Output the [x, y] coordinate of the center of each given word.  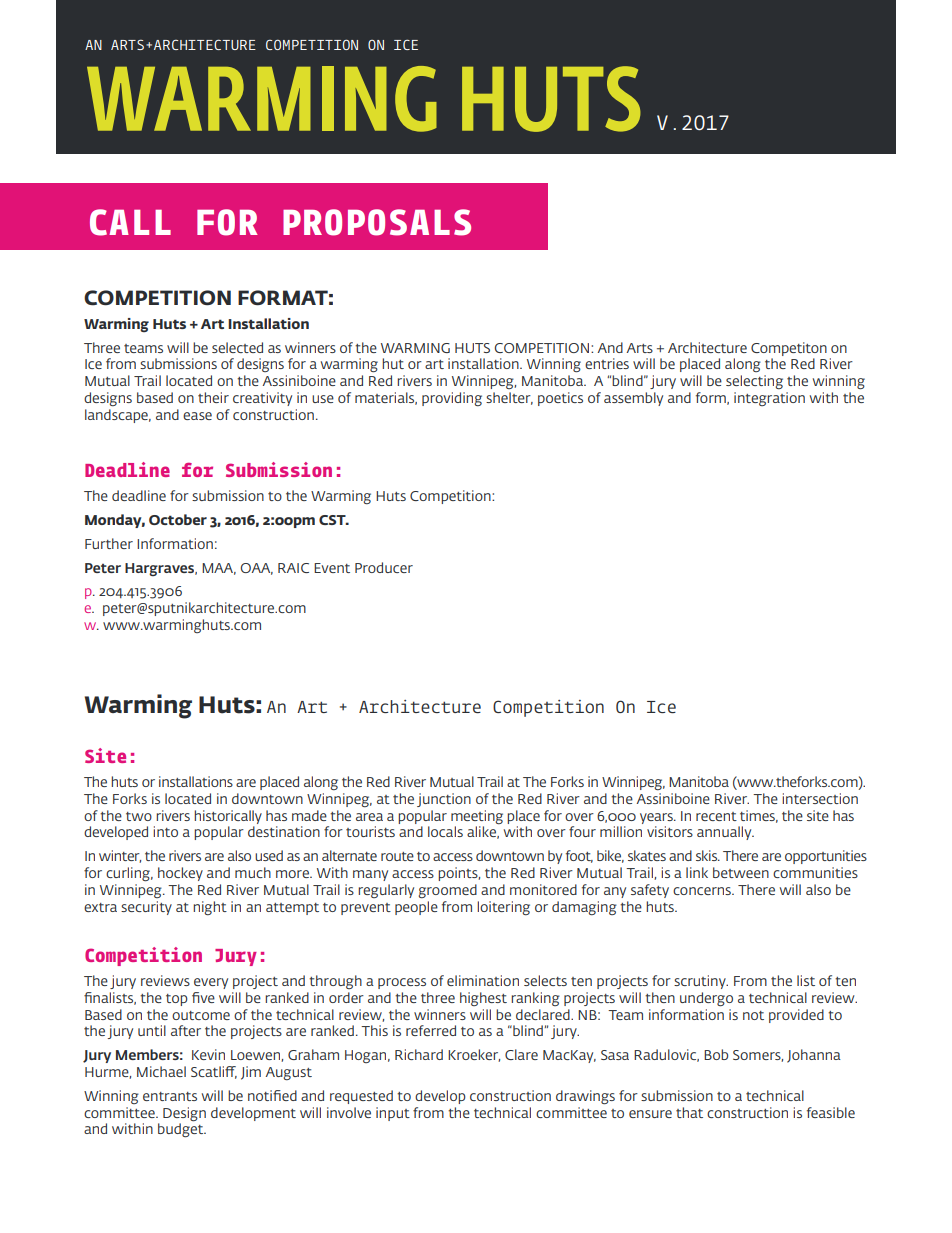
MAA [219, 569]
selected [237, 347]
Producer [384, 567]
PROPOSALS [377, 222]
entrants [170, 1096]
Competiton [789, 349]
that [689, 1112]
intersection [820, 798]
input [393, 1114]
